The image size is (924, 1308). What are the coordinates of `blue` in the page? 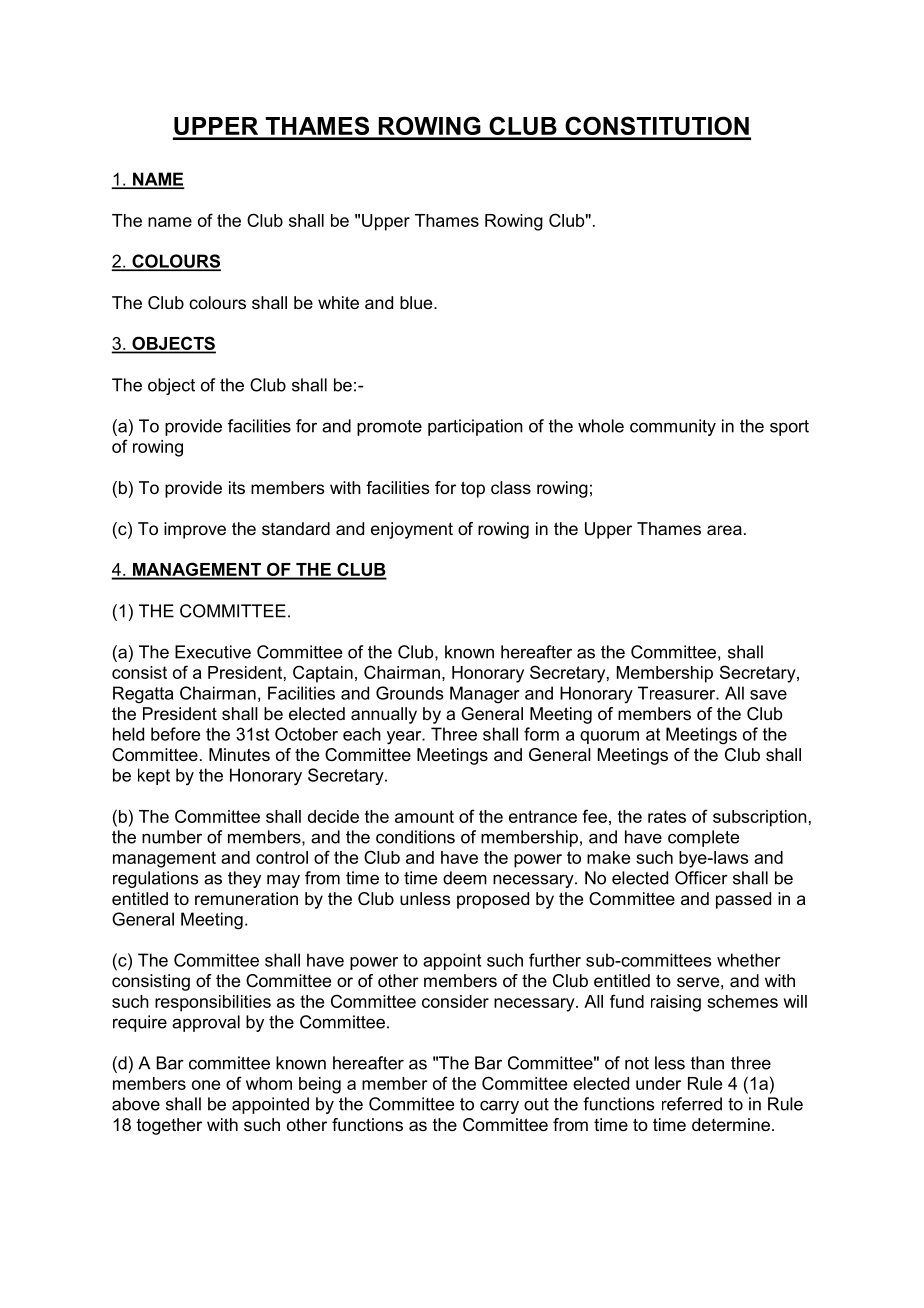 It's located at (417, 302).
